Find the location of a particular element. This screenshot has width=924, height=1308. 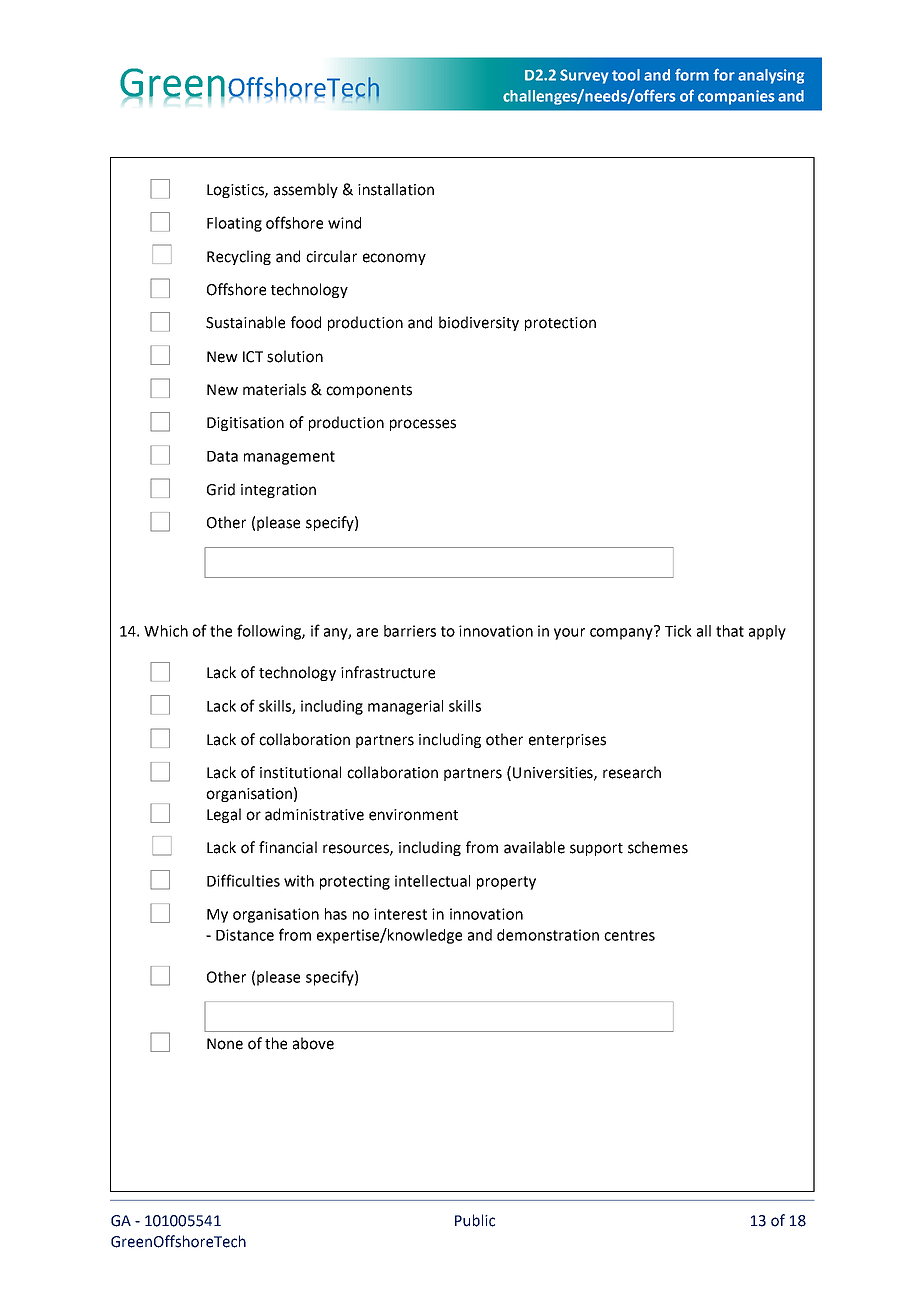

ICT is located at coordinates (253, 357).
